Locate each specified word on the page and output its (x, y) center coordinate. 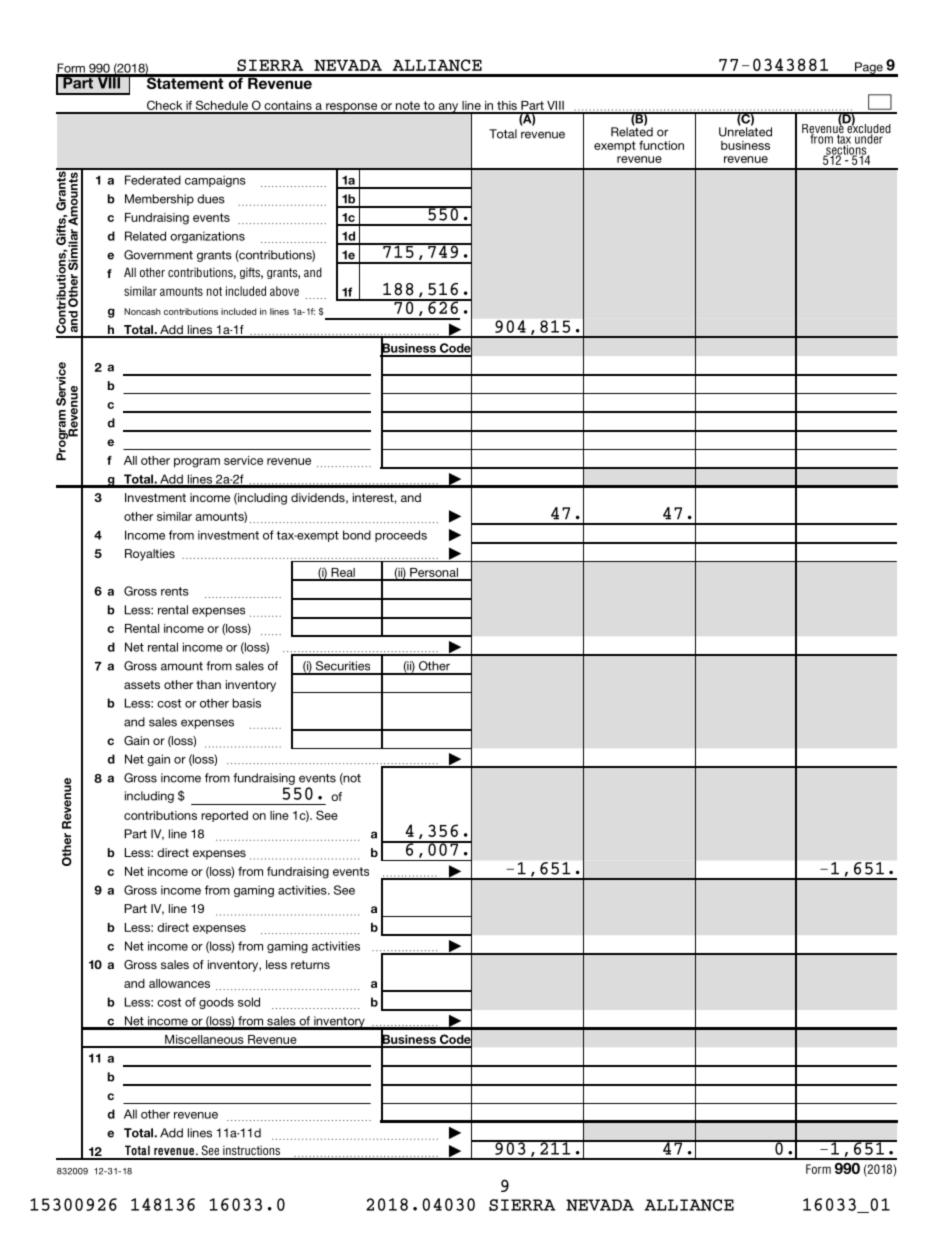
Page (869, 69)
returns (310, 964)
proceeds (401, 536)
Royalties (150, 555)
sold (249, 1002)
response (352, 108)
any (448, 108)
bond (357, 535)
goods (216, 1003)
